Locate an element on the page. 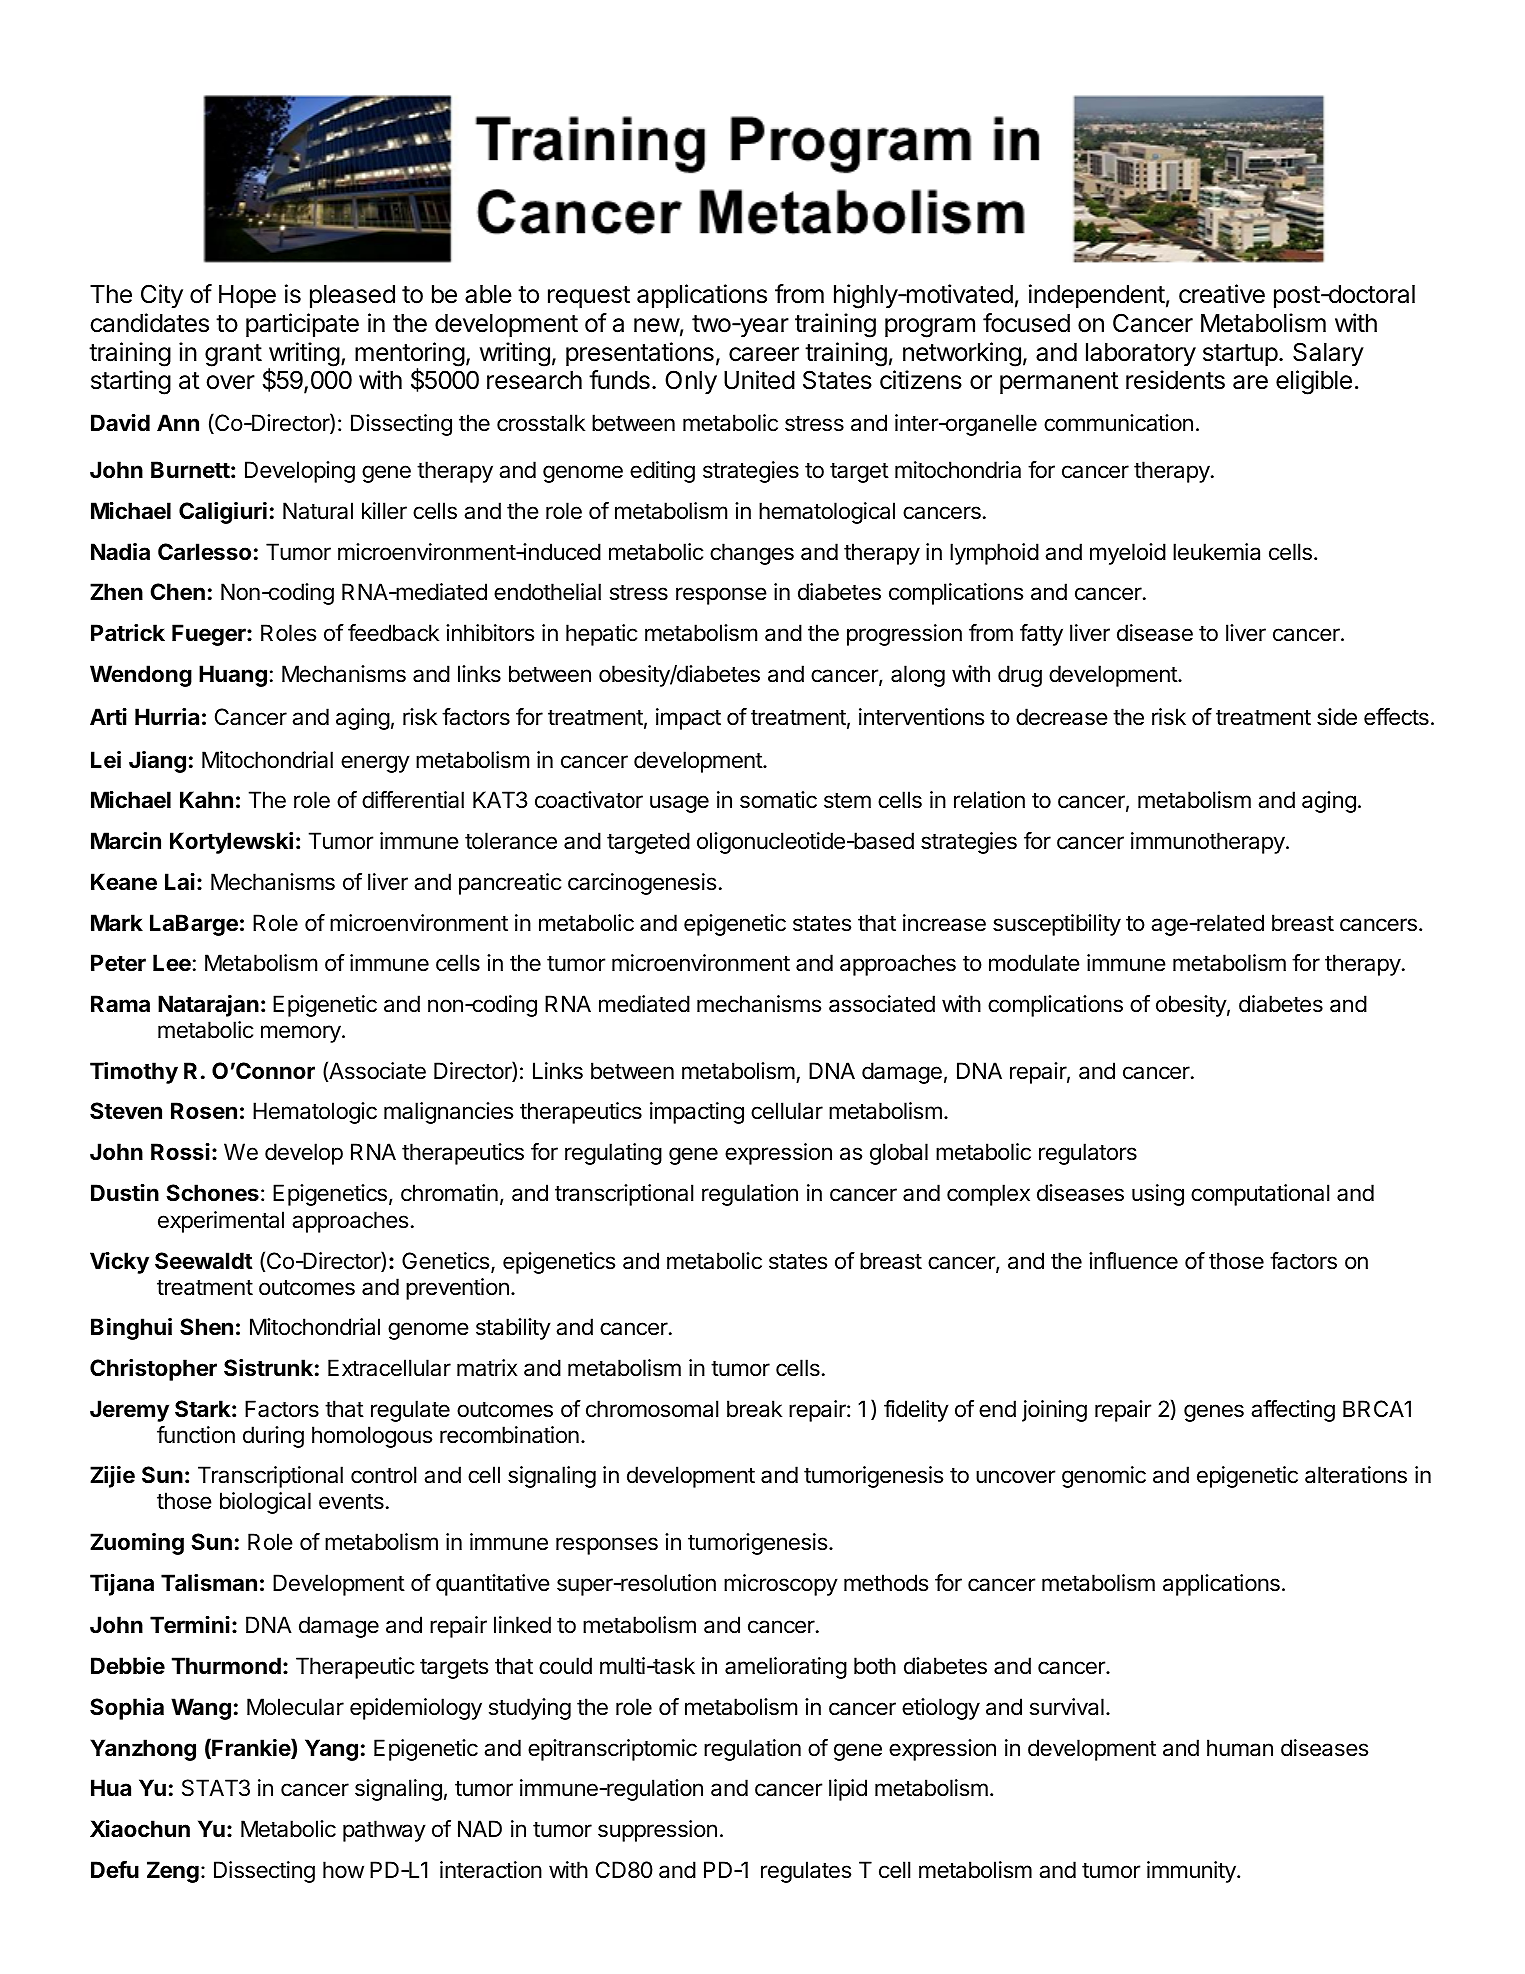 This image has height=1974, width=1525. computational is located at coordinates (1260, 1195).
